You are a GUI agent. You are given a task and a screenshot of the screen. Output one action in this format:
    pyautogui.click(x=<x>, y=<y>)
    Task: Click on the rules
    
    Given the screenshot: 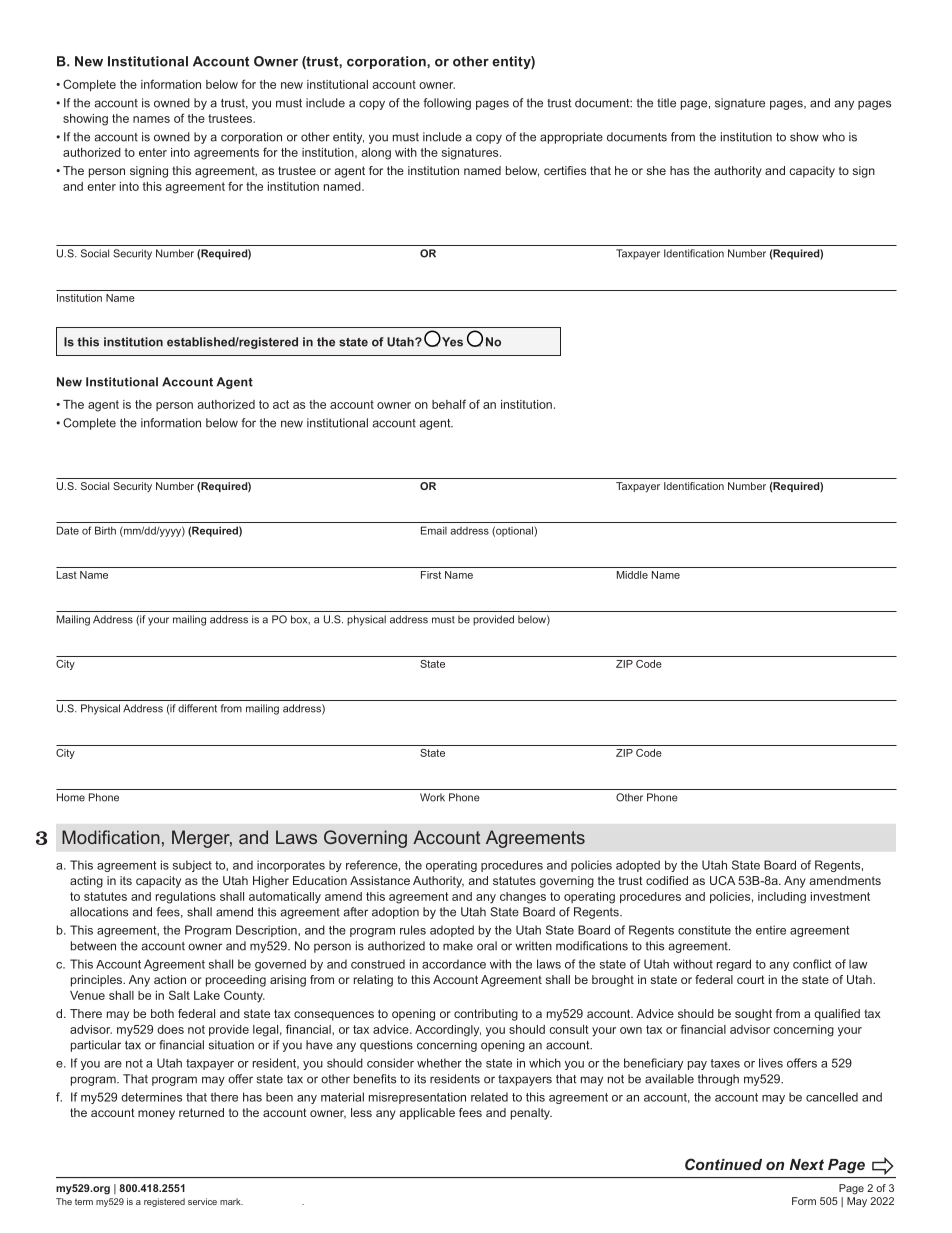 What is the action you would take?
    pyautogui.click(x=413, y=930)
